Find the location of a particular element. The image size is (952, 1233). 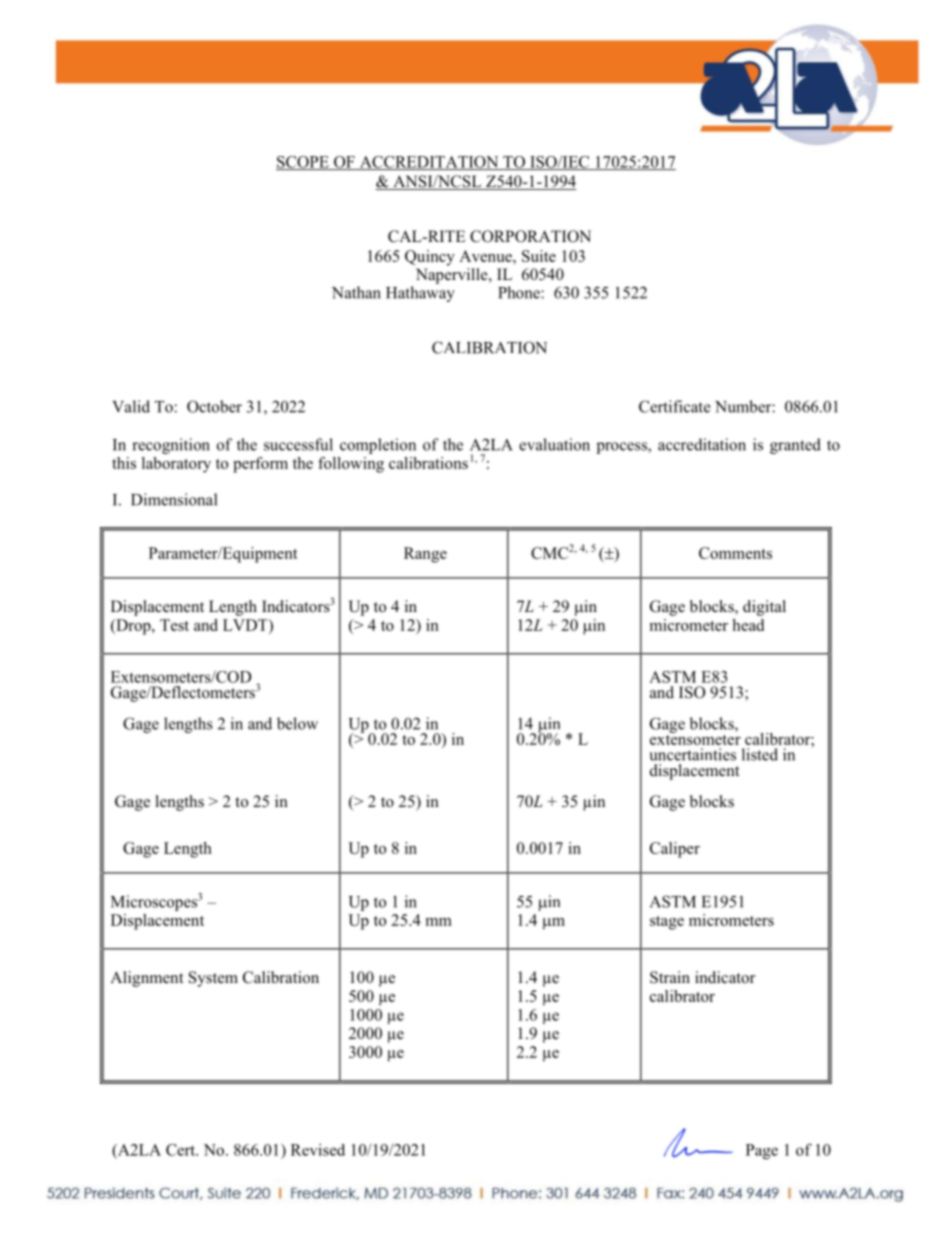

laboratory is located at coordinates (176, 465).
